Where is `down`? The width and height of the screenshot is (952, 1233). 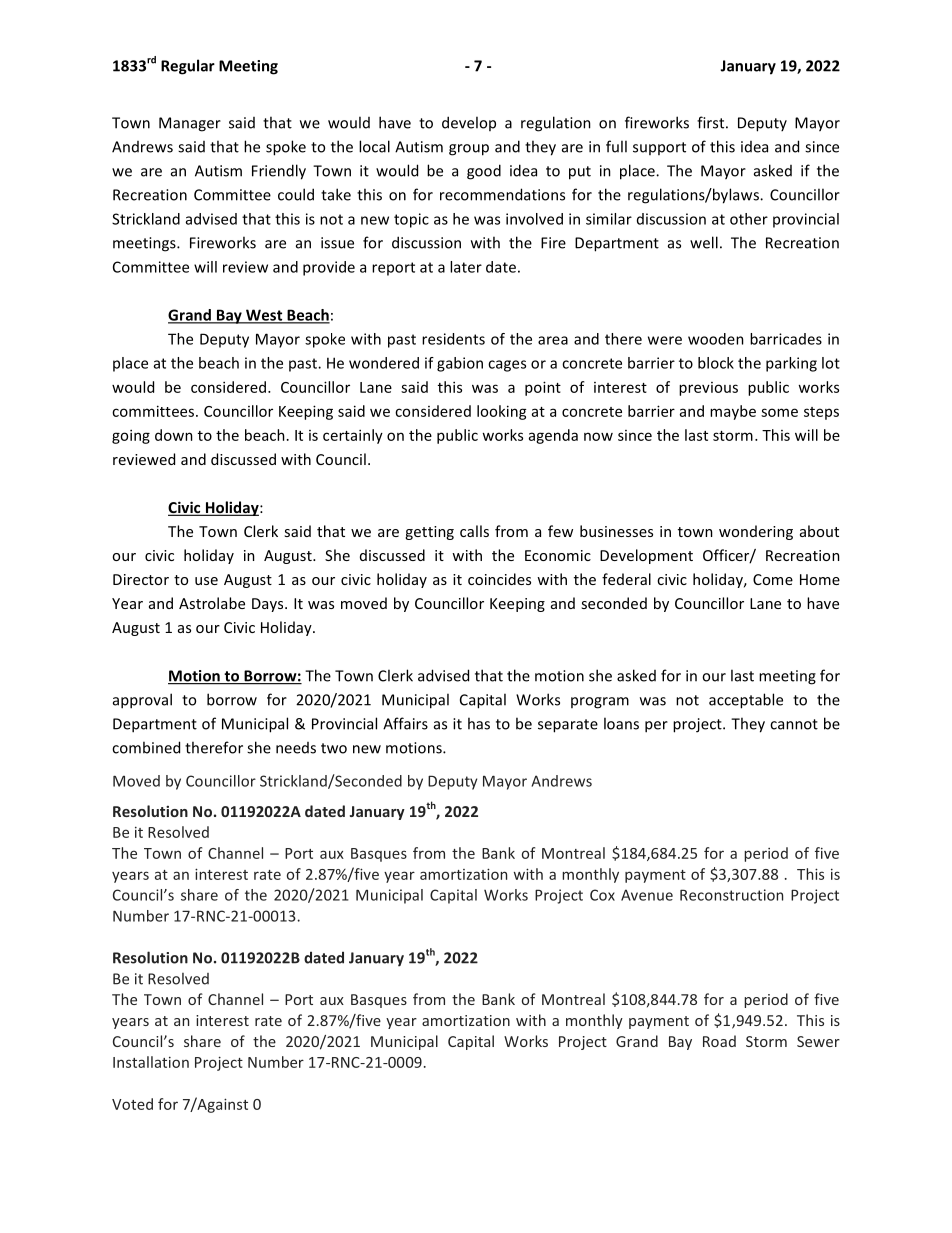
down is located at coordinates (174, 435).
